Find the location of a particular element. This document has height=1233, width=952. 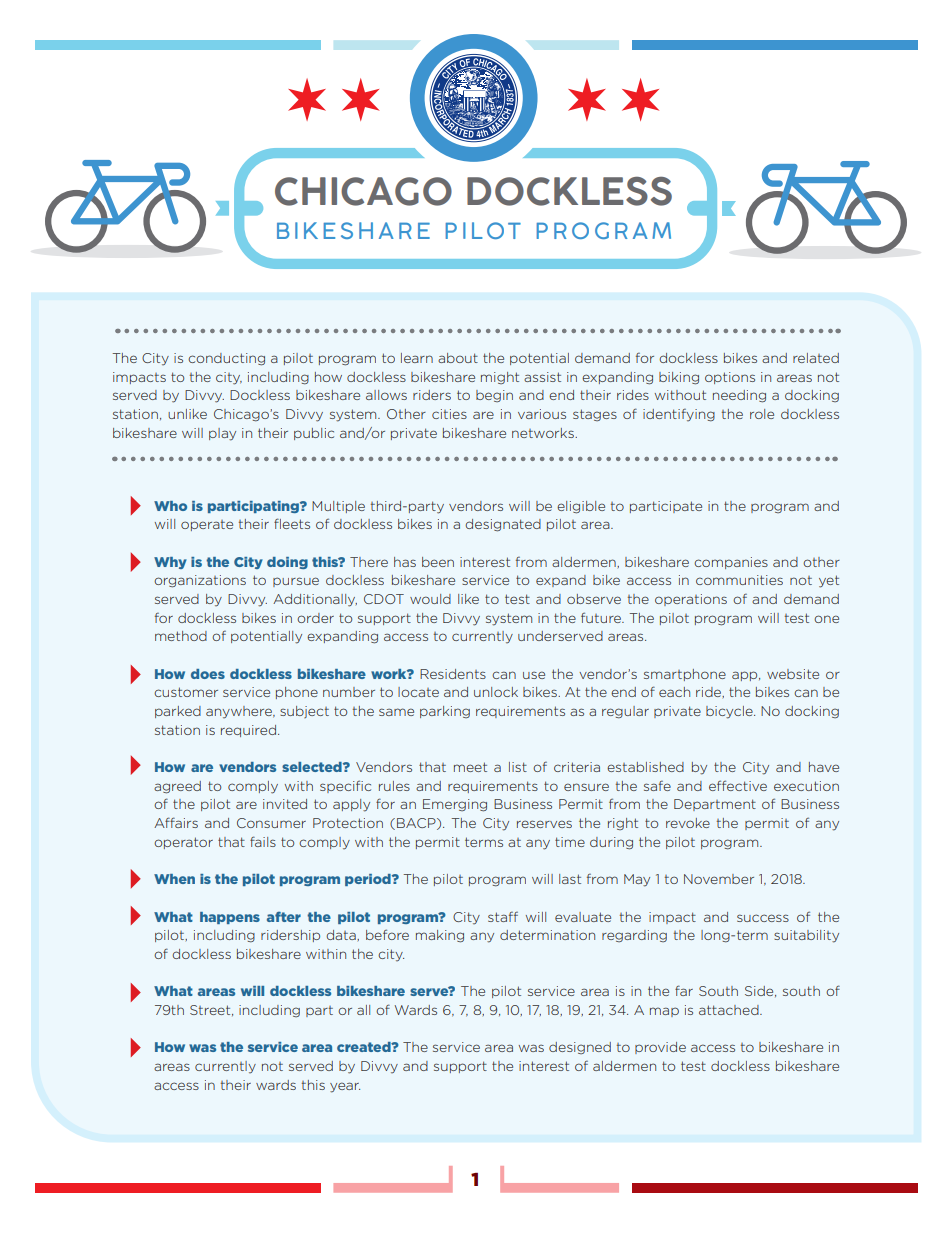

fails is located at coordinates (263, 841).
